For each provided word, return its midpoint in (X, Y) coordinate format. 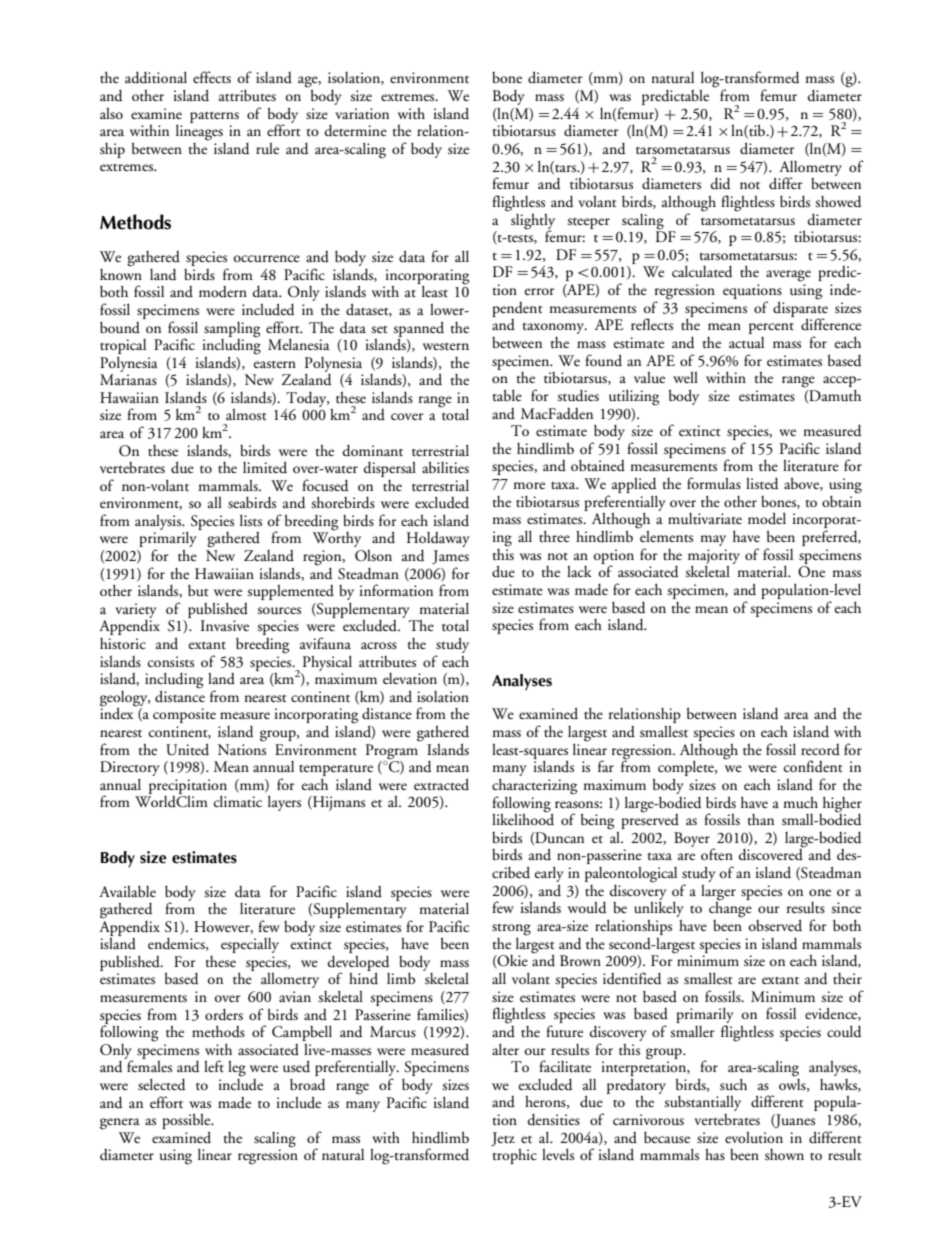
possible (187, 1122)
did (720, 184)
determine (355, 131)
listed (762, 484)
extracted (441, 784)
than (760, 819)
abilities (445, 467)
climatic (238, 801)
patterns (214, 117)
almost (246, 414)
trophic (514, 1156)
